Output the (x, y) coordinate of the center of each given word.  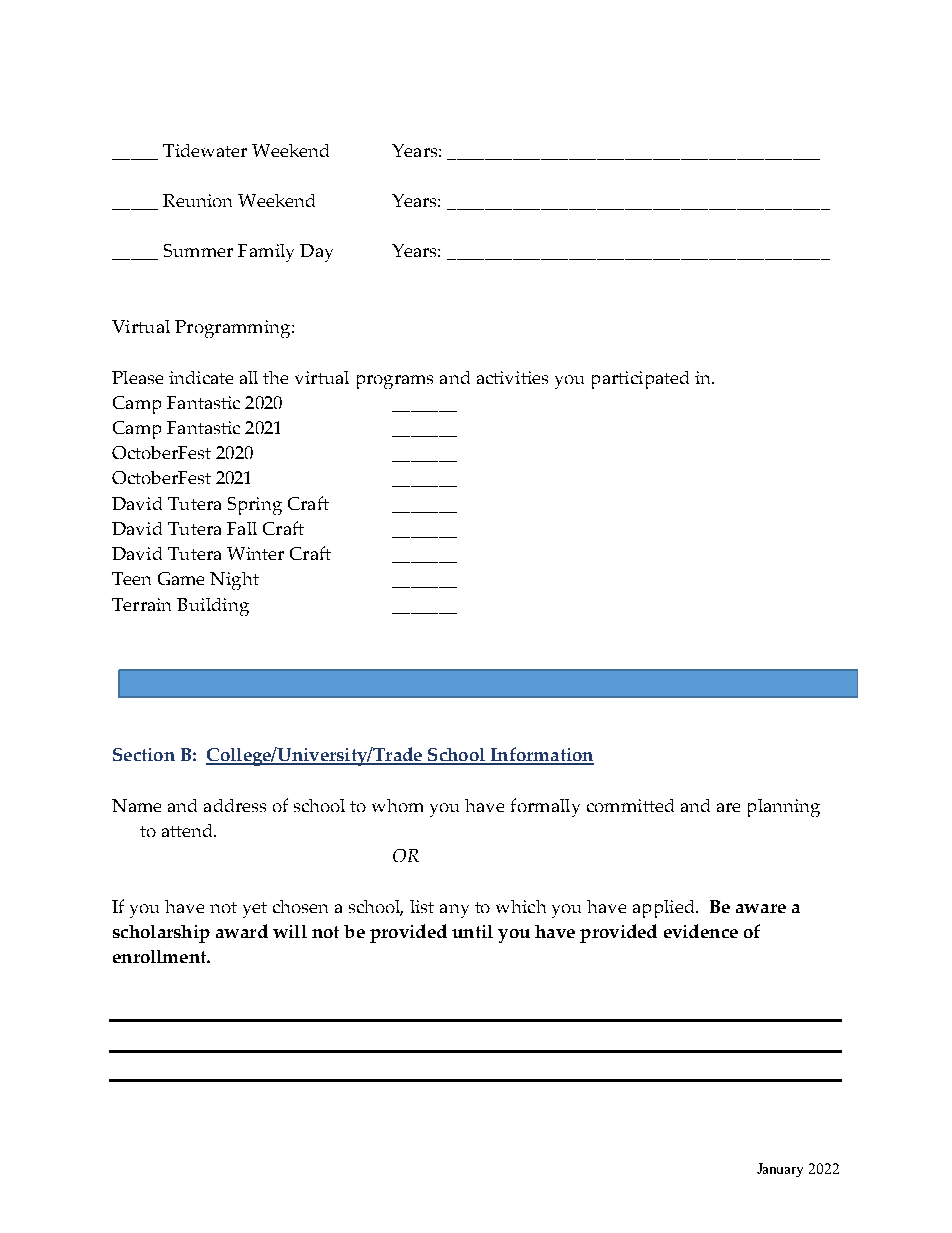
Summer (198, 250)
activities (512, 377)
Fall (242, 528)
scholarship (161, 934)
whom (397, 805)
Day (316, 253)
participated (640, 380)
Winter (255, 553)
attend (189, 830)
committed (630, 805)
